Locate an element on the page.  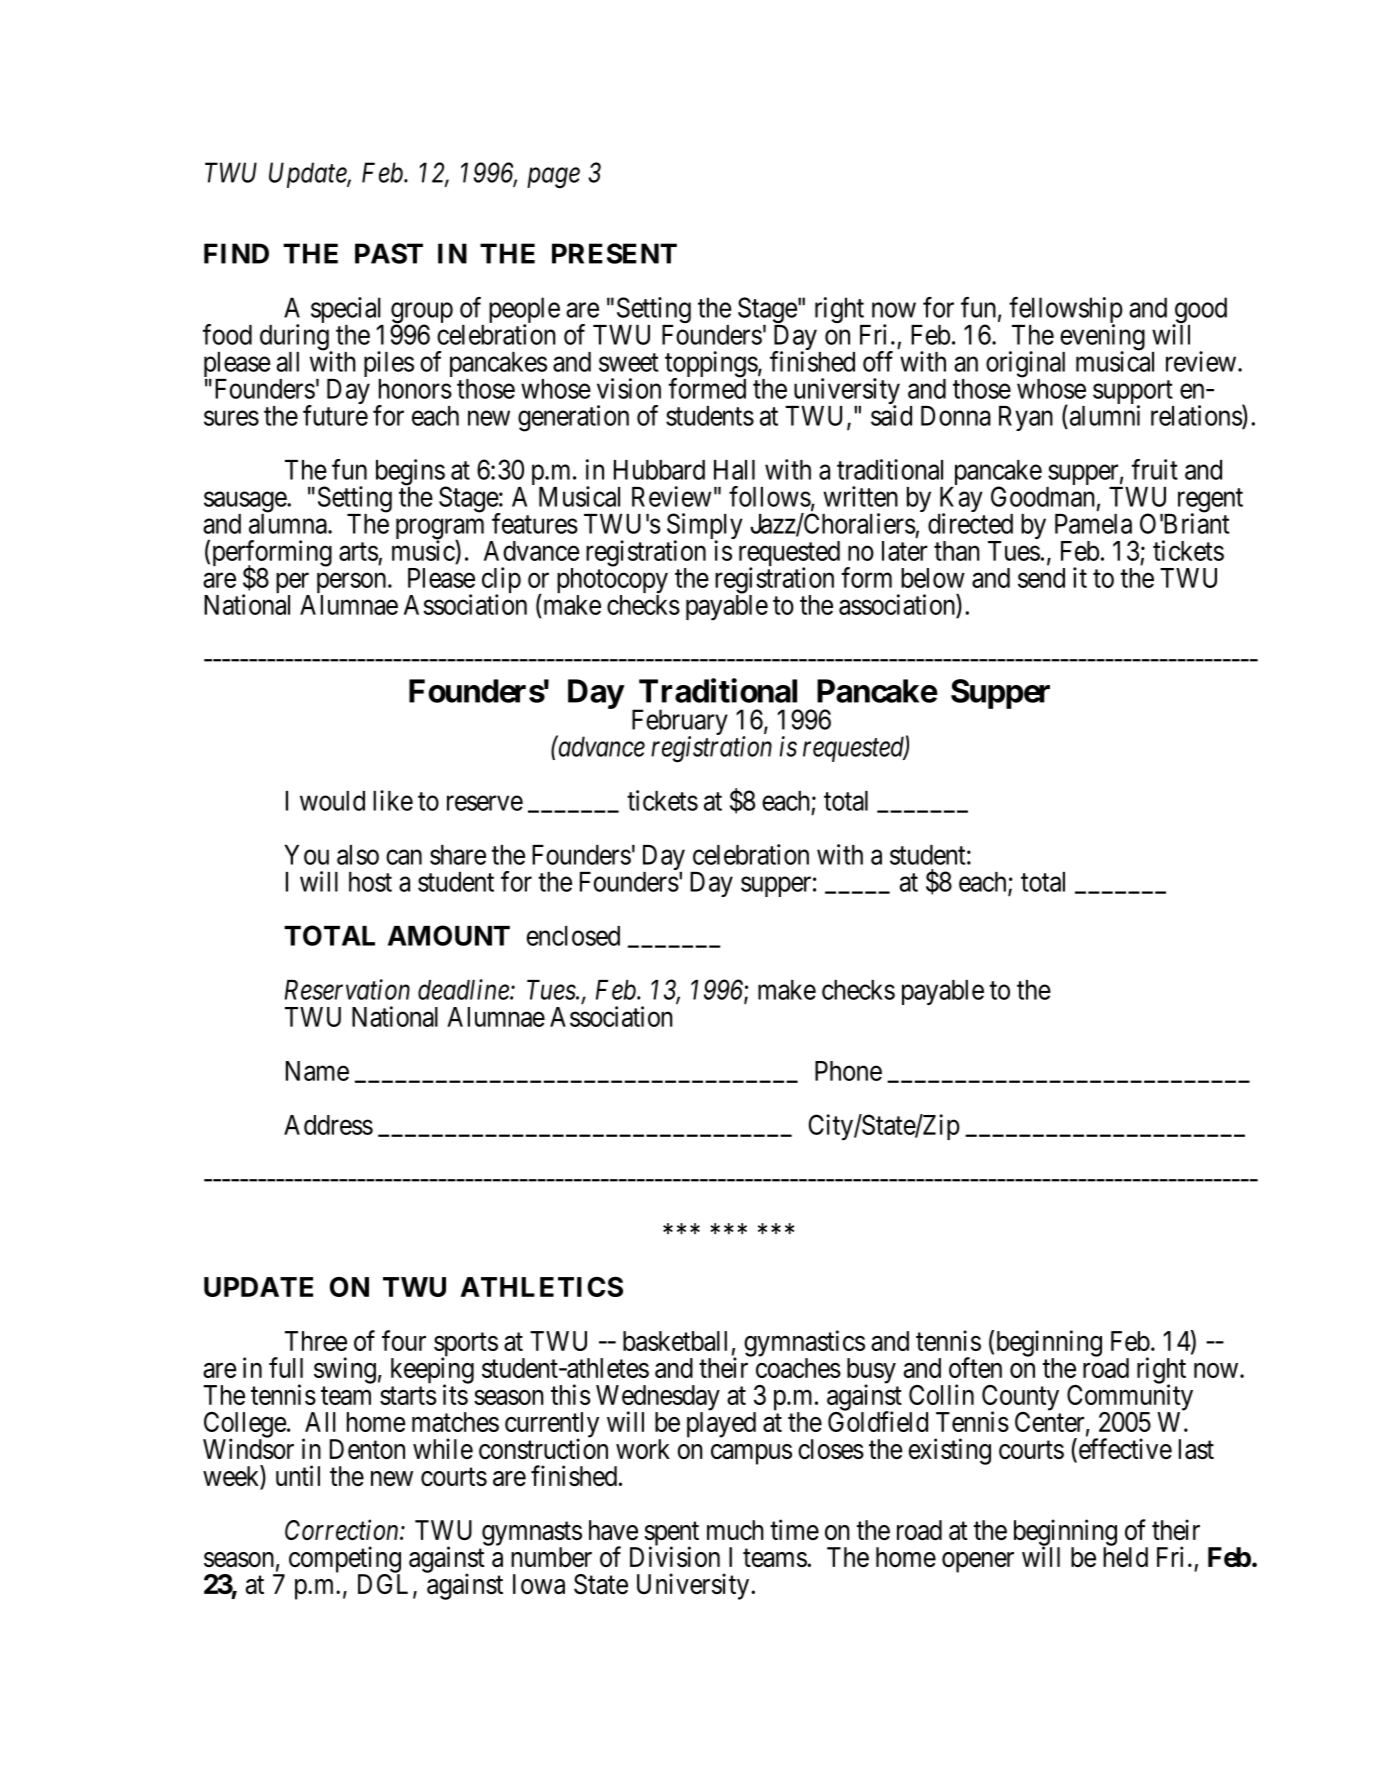
host is located at coordinates (370, 882).
